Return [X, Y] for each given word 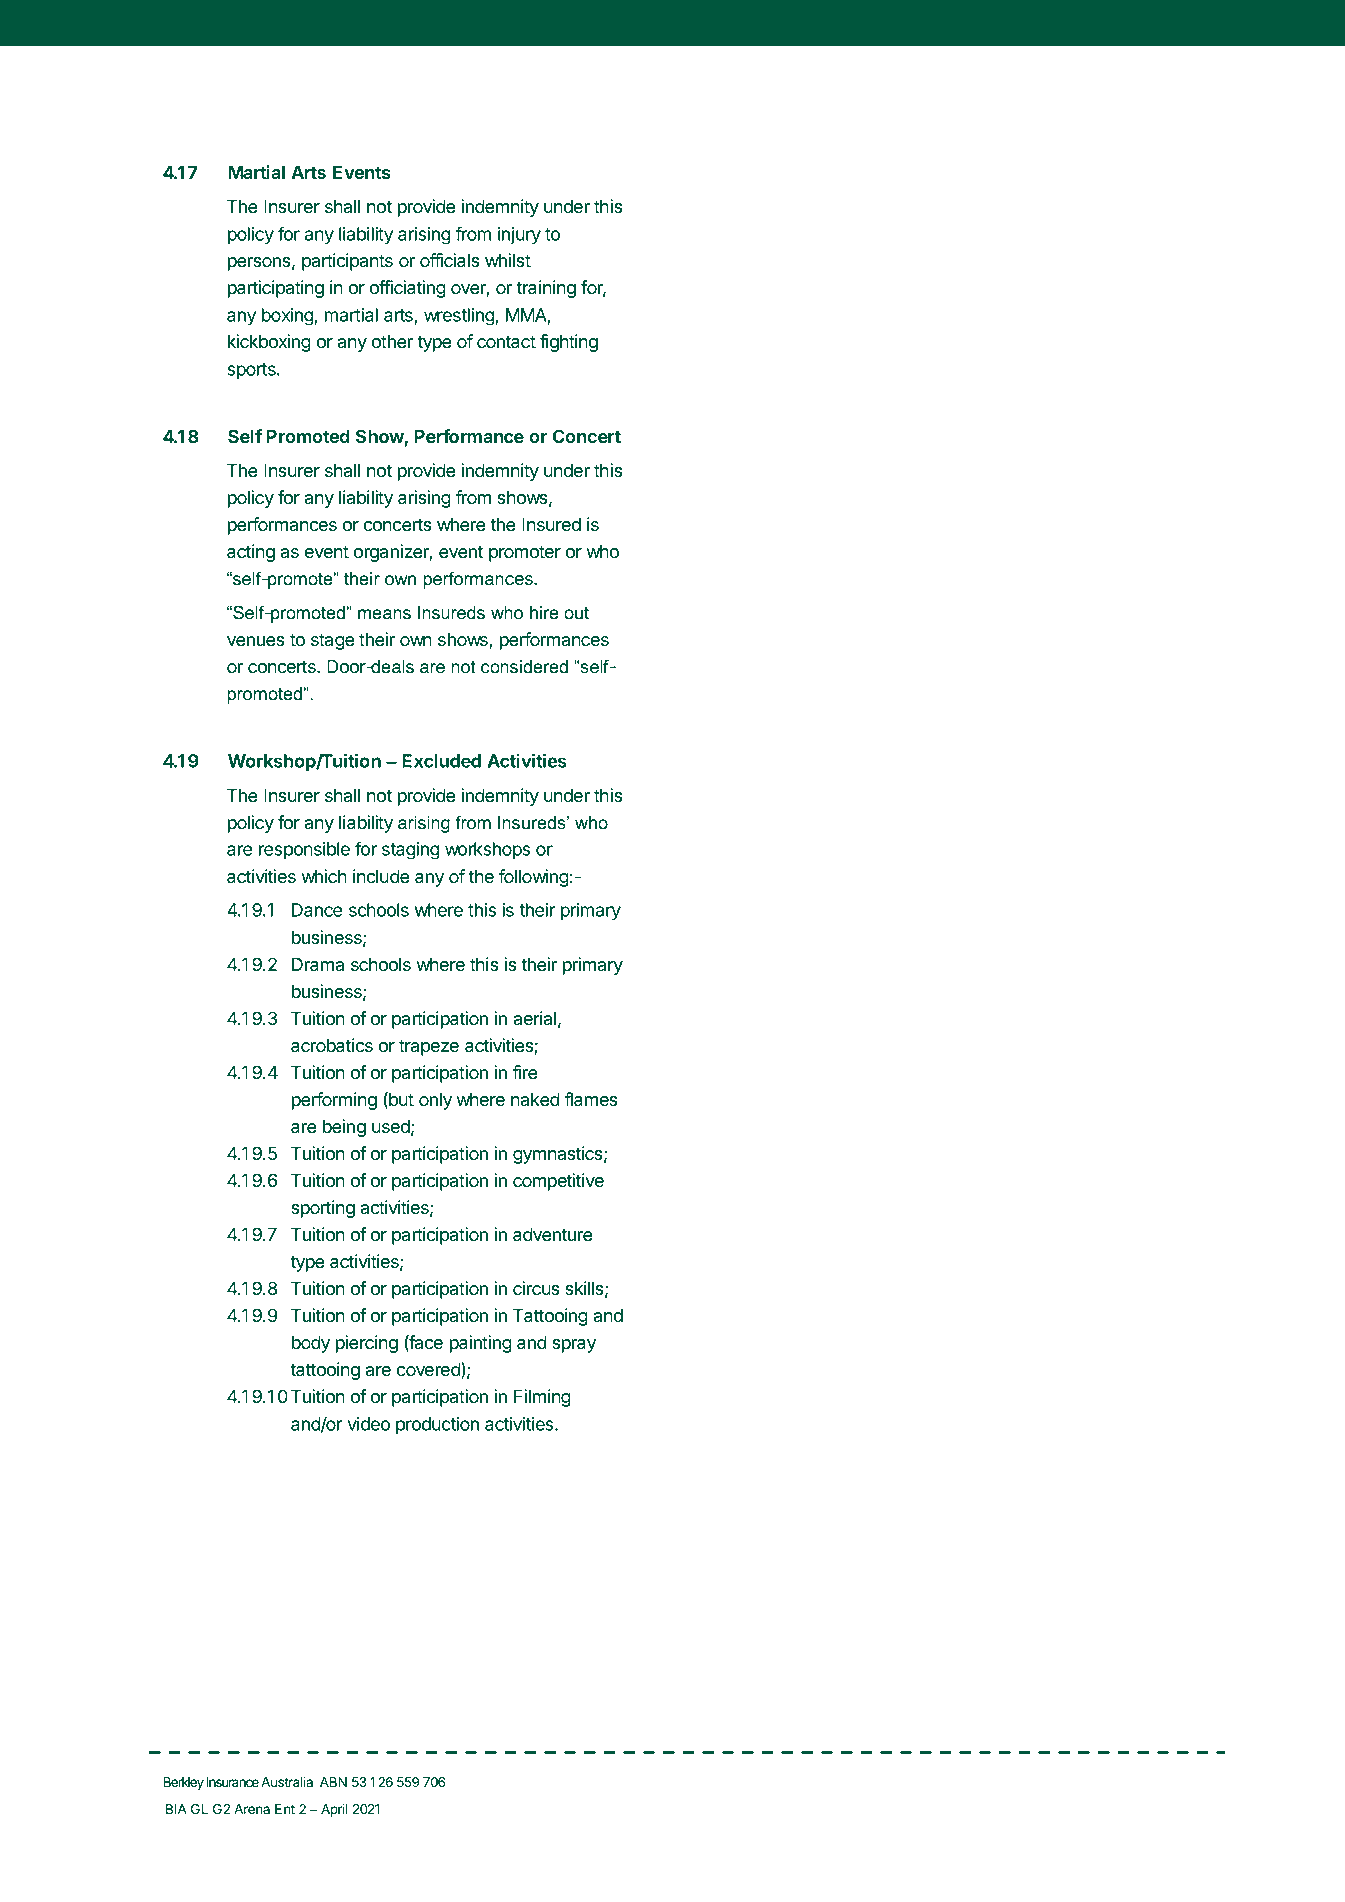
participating [276, 289]
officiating [408, 289]
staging [411, 851]
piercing [367, 1344]
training [546, 289]
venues [255, 641]
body [311, 1344]
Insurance [232, 1782]
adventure [553, 1234]
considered [524, 667]
